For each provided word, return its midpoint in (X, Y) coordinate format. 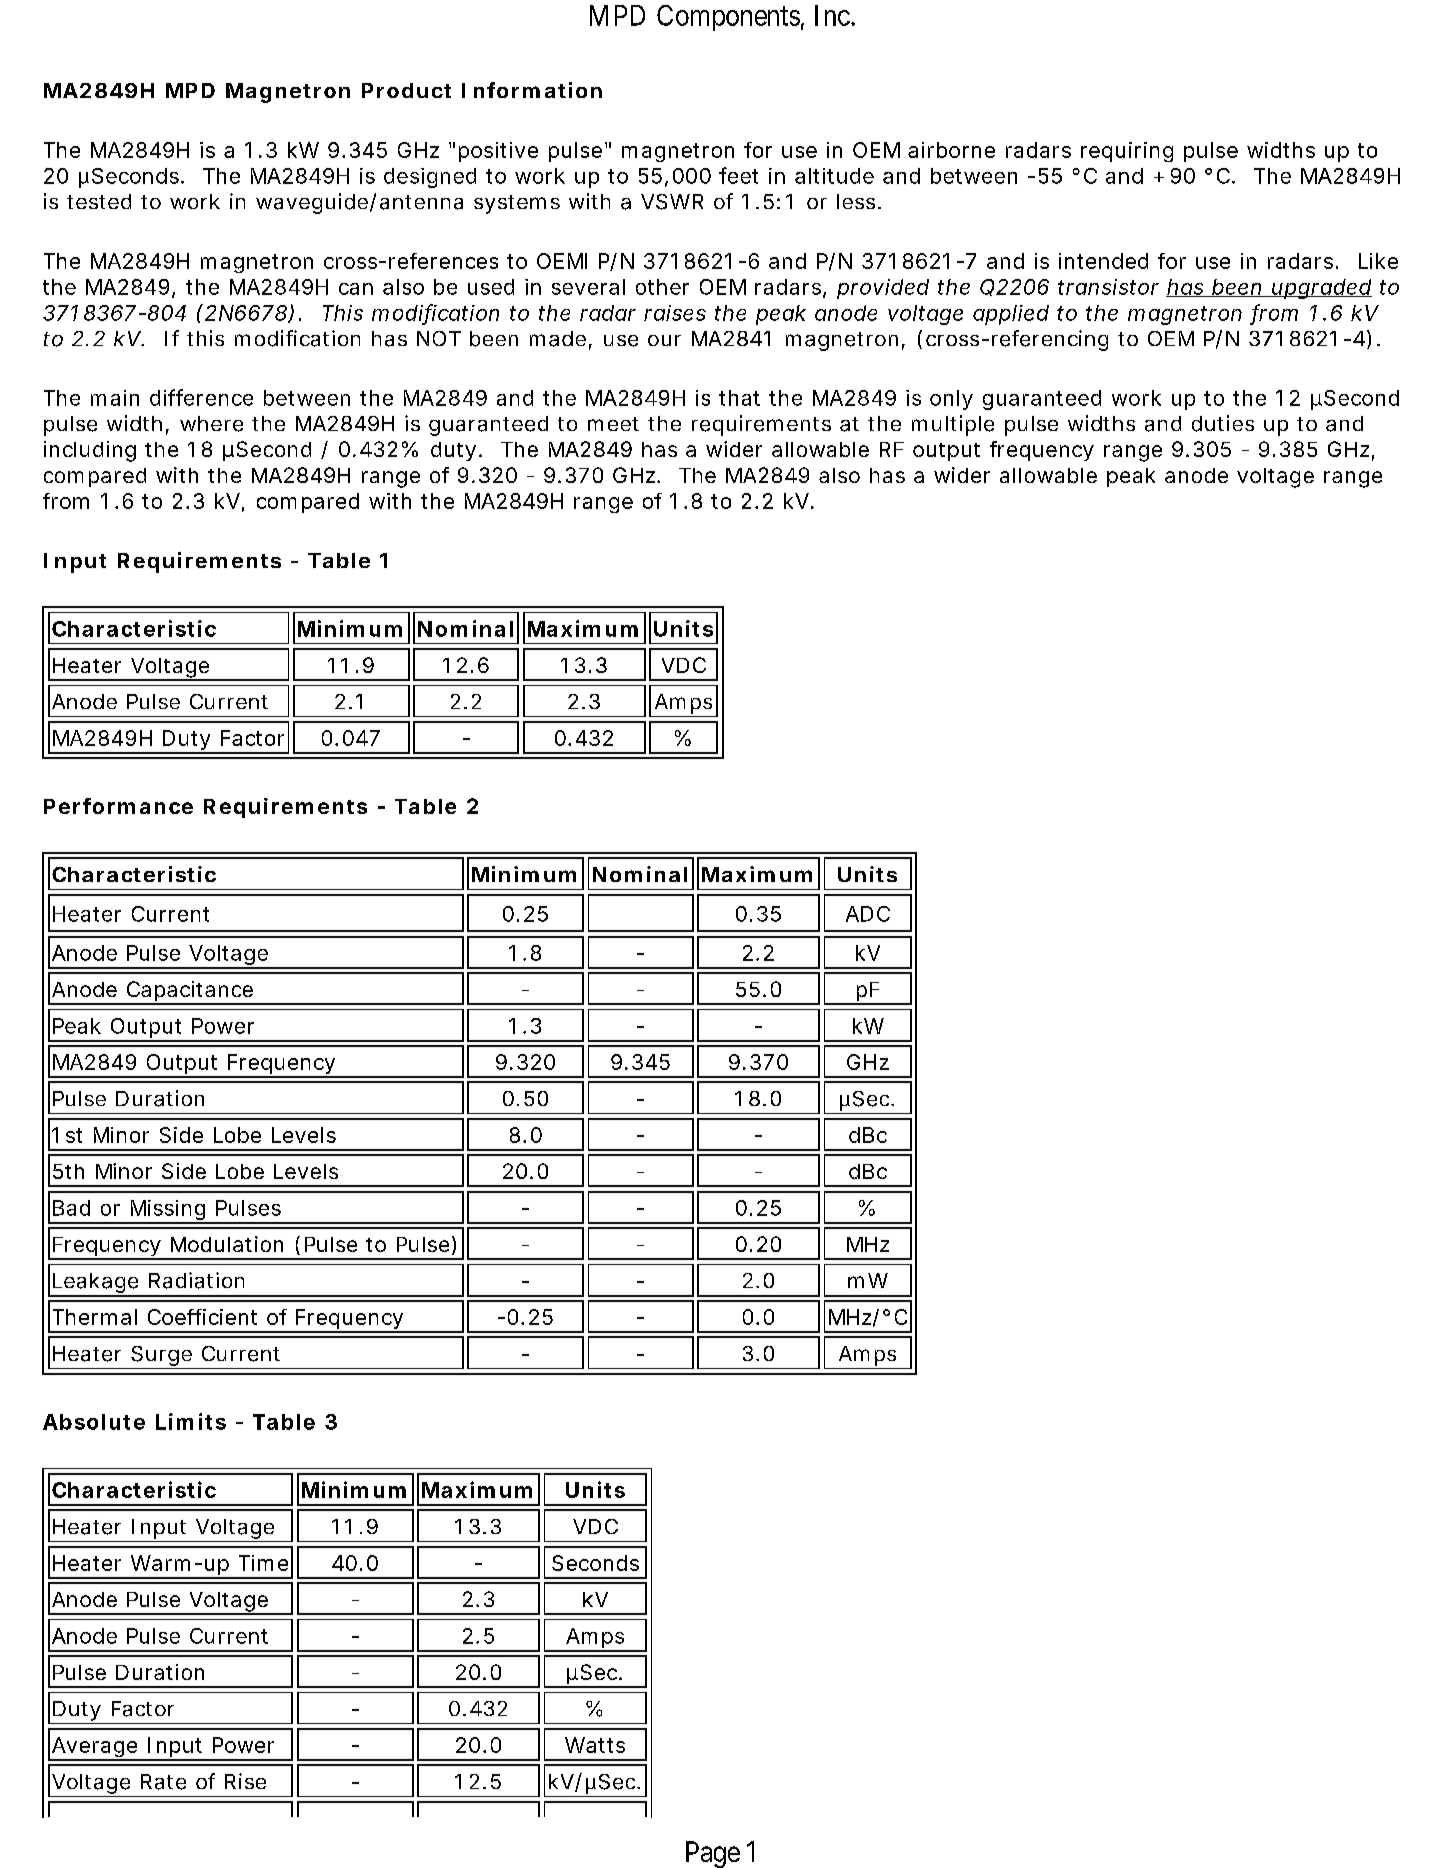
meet (613, 424)
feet (738, 175)
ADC (868, 914)
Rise (245, 1781)
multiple (953, 425)
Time (263, 1563)
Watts (595, 1745)
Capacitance (189, 992)
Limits (191, 1421)
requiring (1127, 152)
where (211, 424)
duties (1223, 423)
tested (99, 201)
